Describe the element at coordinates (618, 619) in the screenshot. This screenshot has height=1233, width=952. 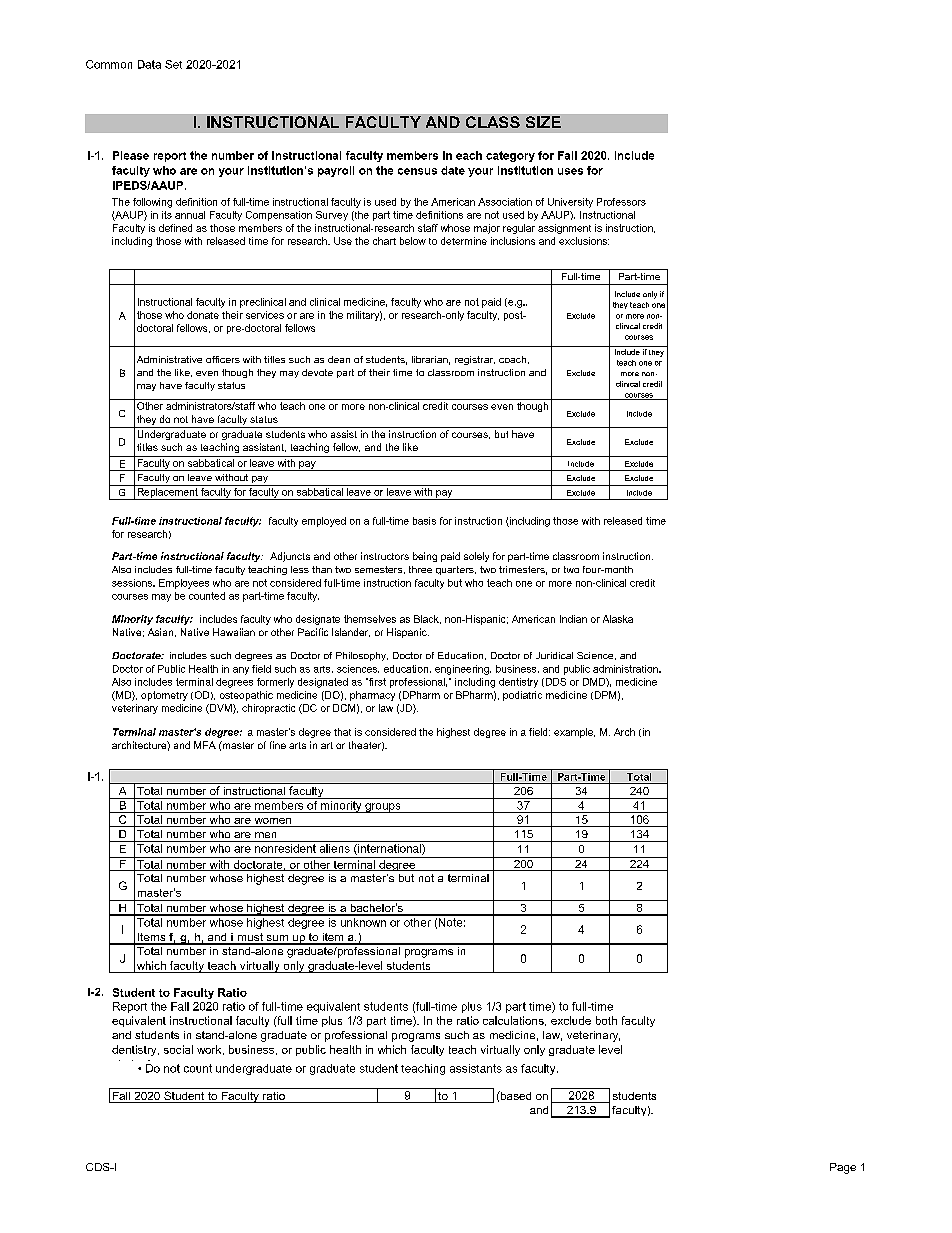
I see `Alaska` at that location.
